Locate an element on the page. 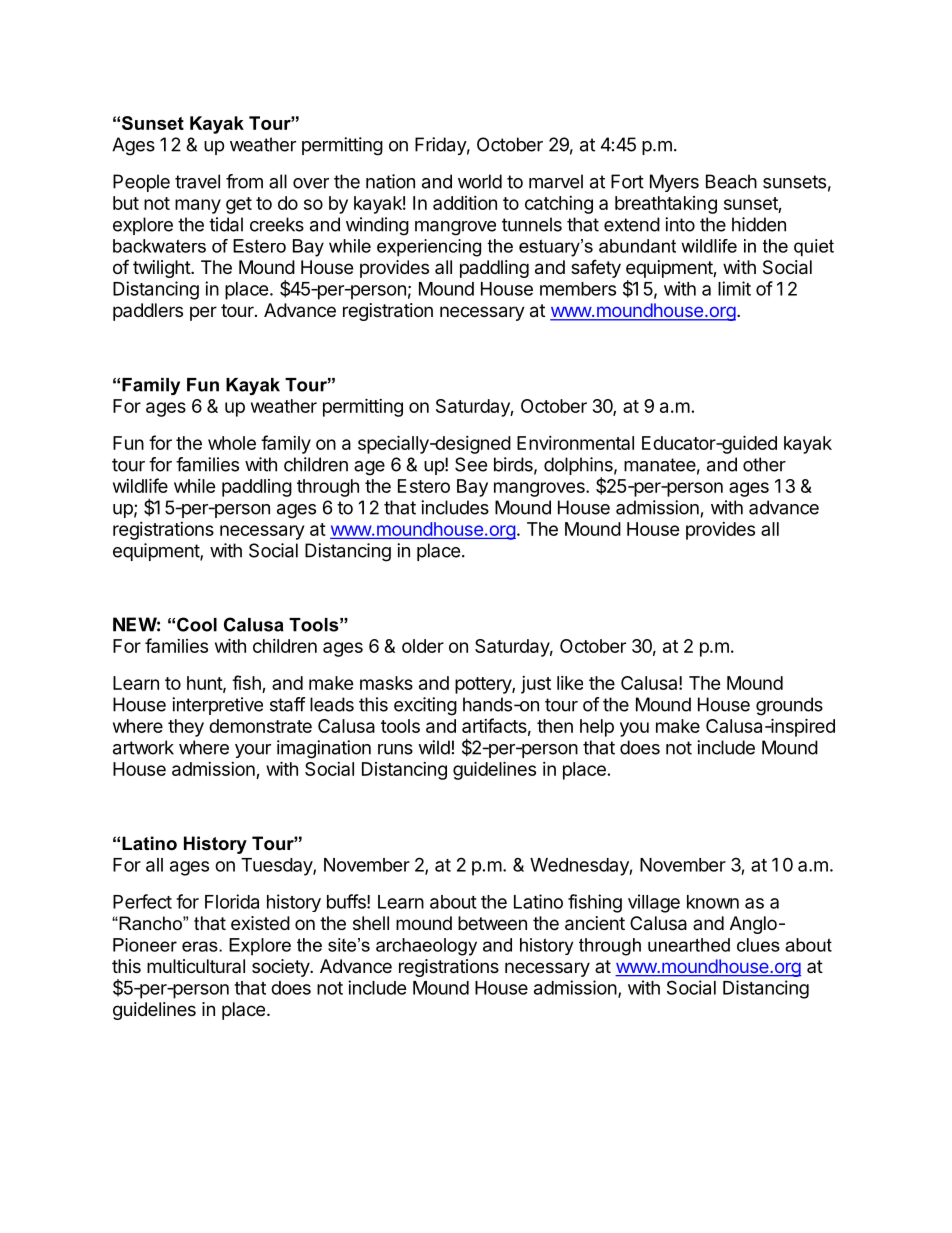 The height and width of the image is (1233, 952). many is located at coordinates (198, 206).
